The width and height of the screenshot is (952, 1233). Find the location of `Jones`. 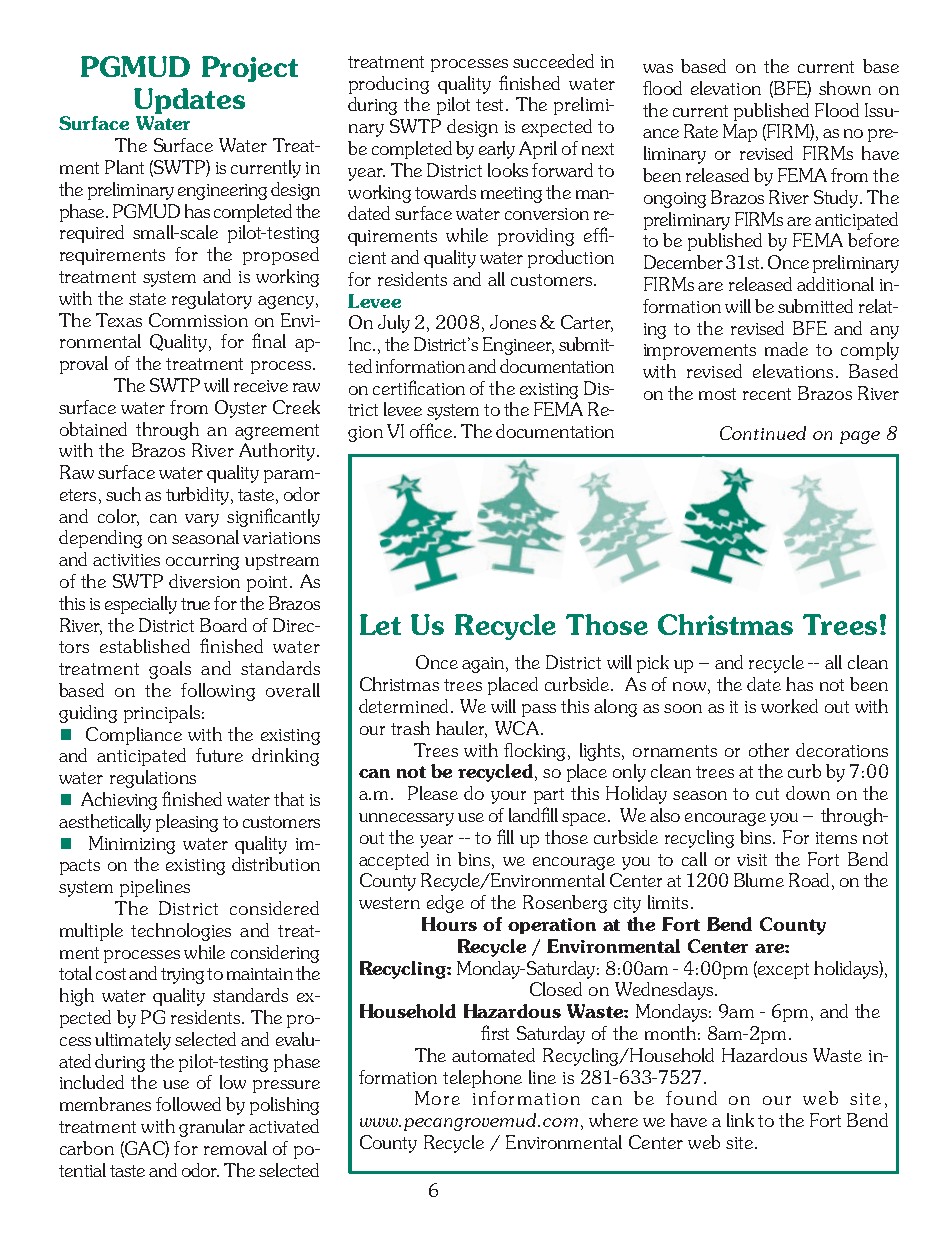

Jones is located at coordinates (513, 322).
